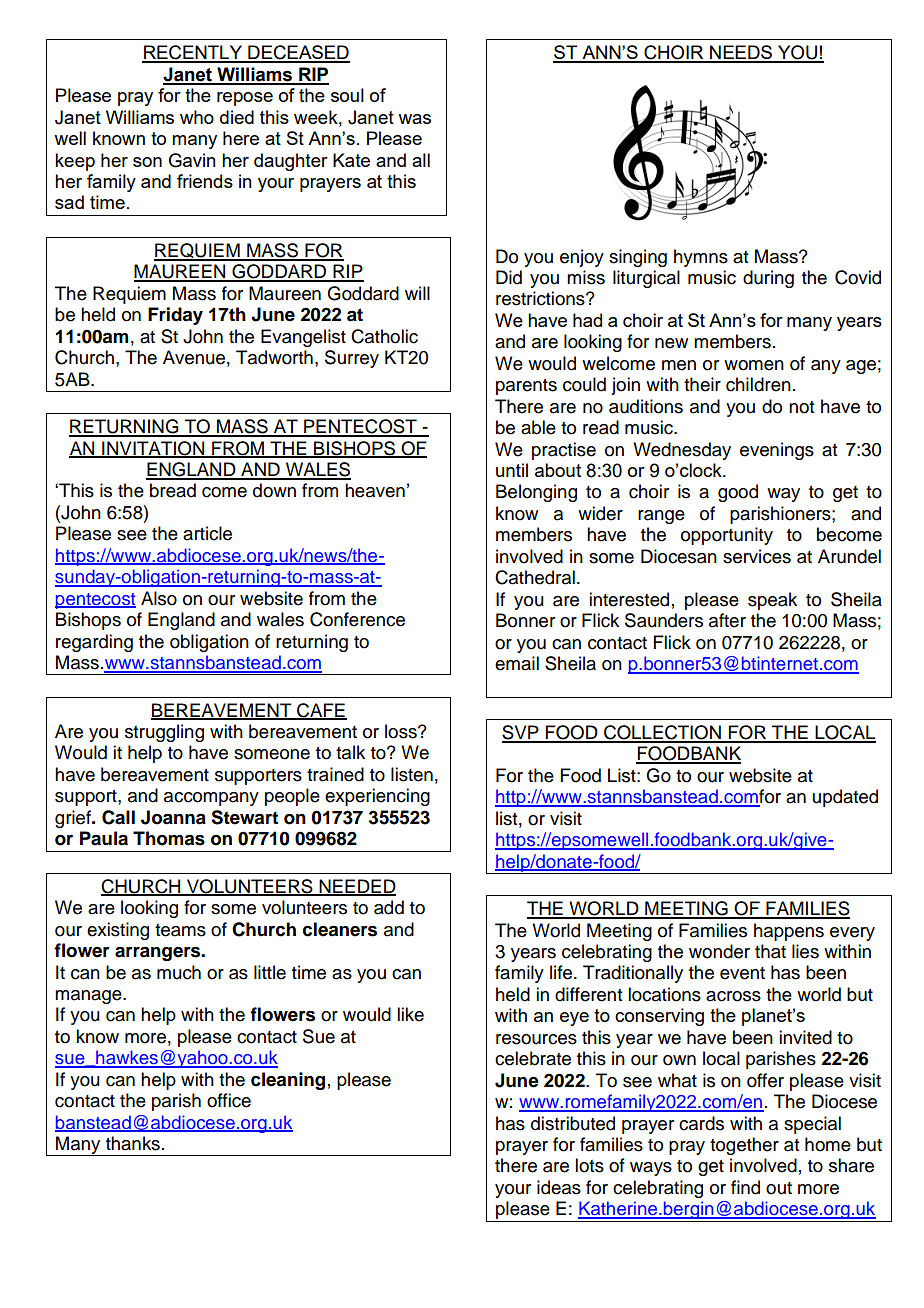 The width and height of the screenshot is (924, 1308). I want to click on thanks, so click(133, 1143).
